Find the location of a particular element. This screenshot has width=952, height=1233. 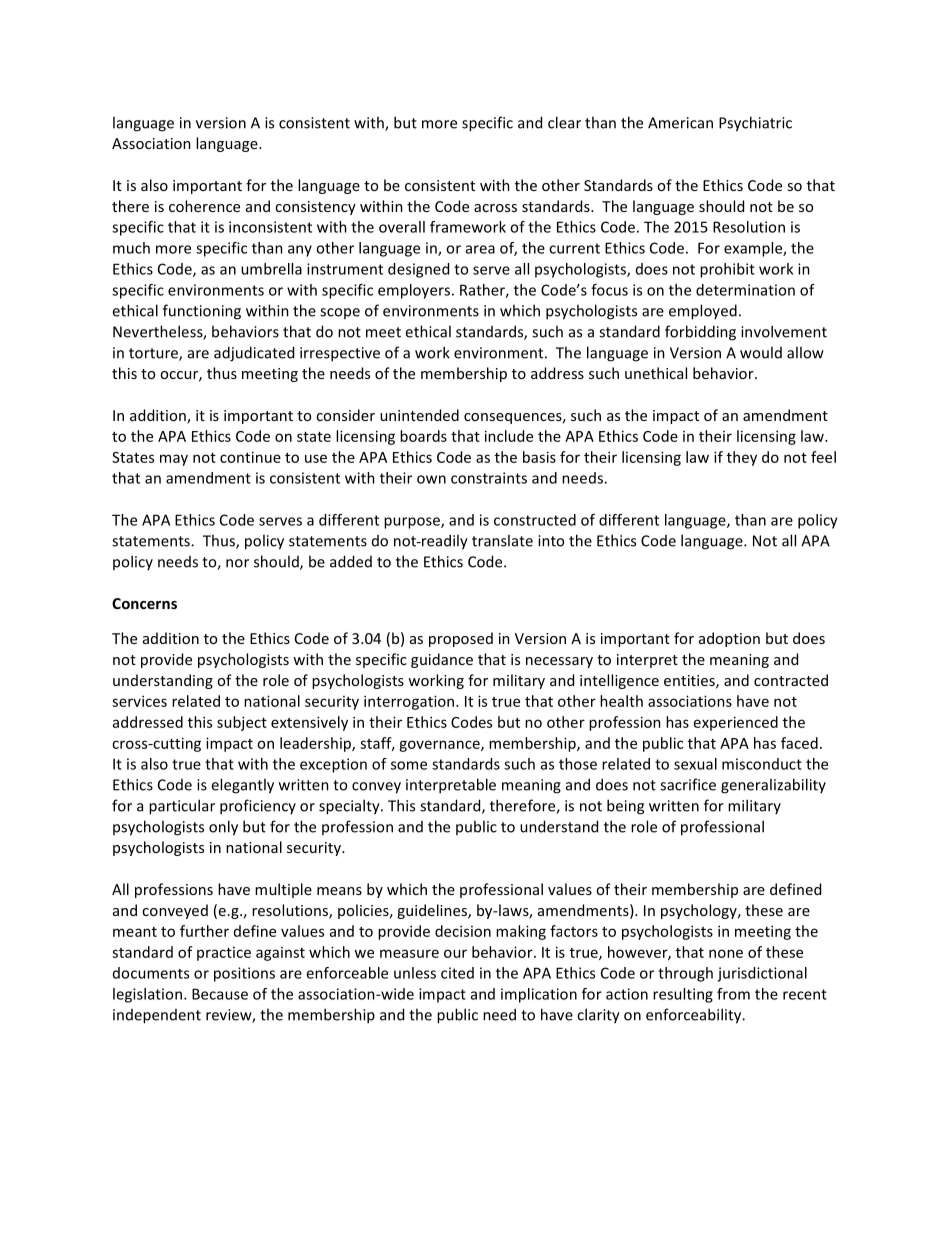

adoption is located at coordinates (729, 639).
